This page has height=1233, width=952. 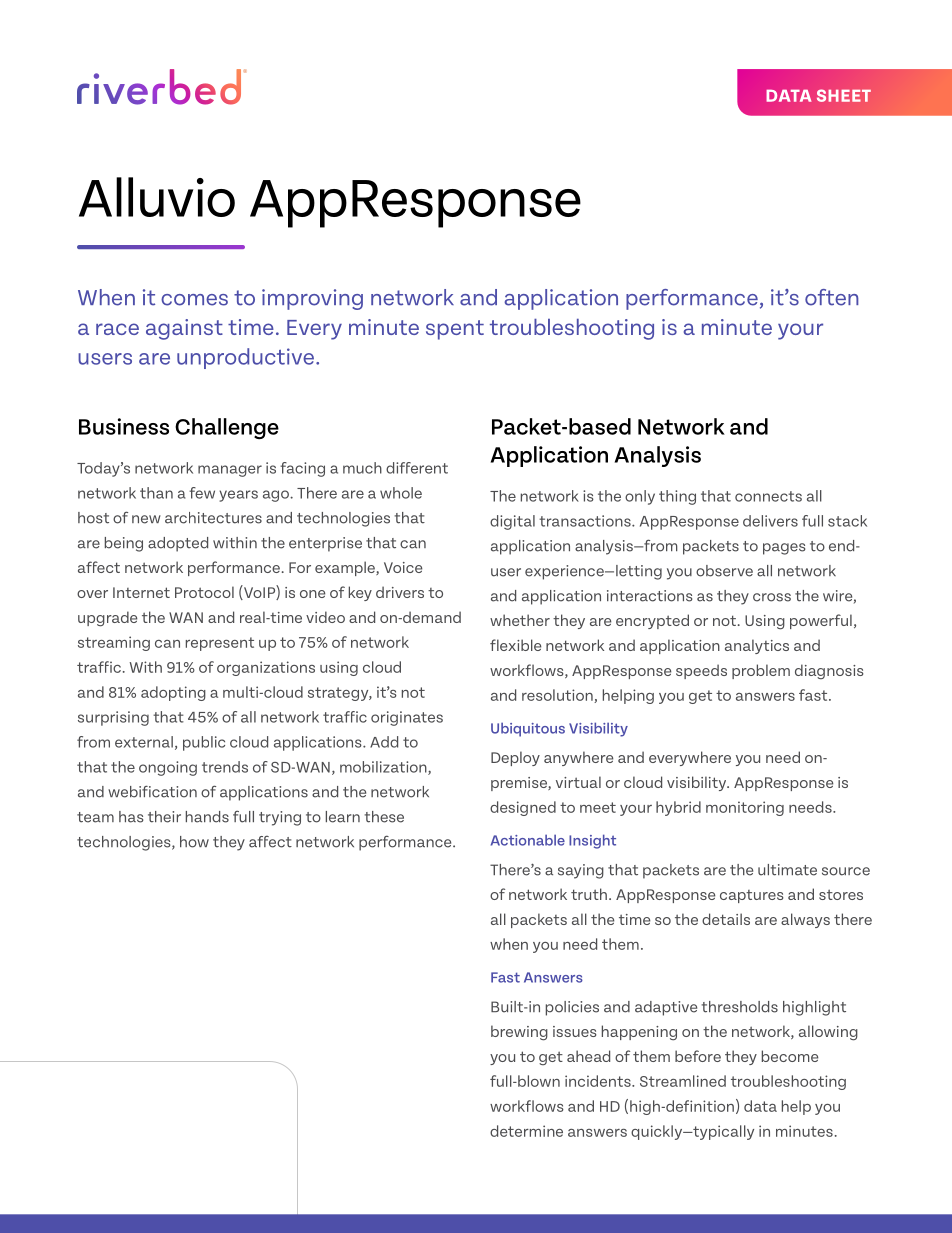 What do you see at coordinates (528, 840) in the page?
I see `Actionable` at bounding box center [528, 840].
